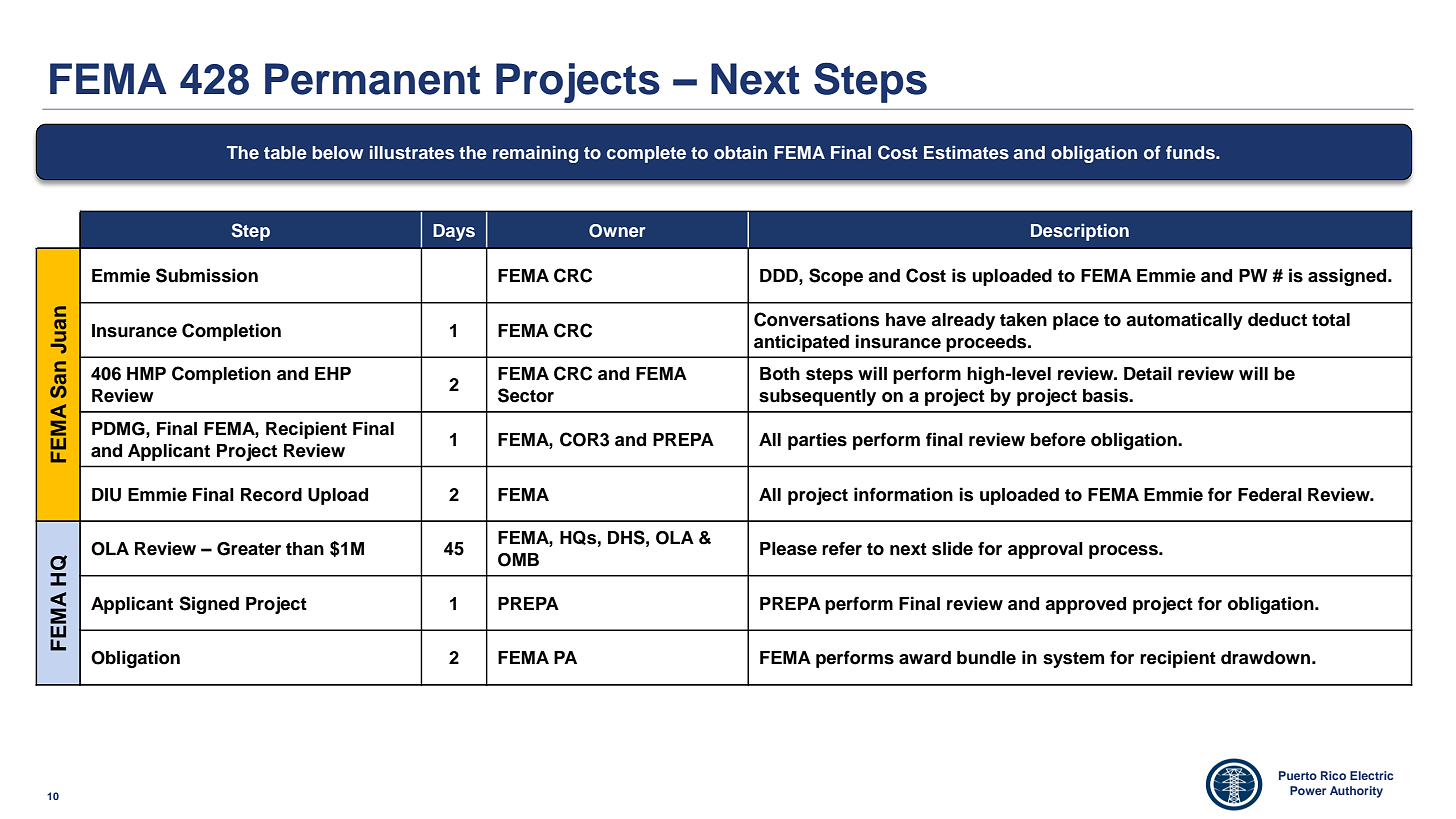  Describe the element at coordinates (986, 658) in the page. I see `bundle` at that location.
